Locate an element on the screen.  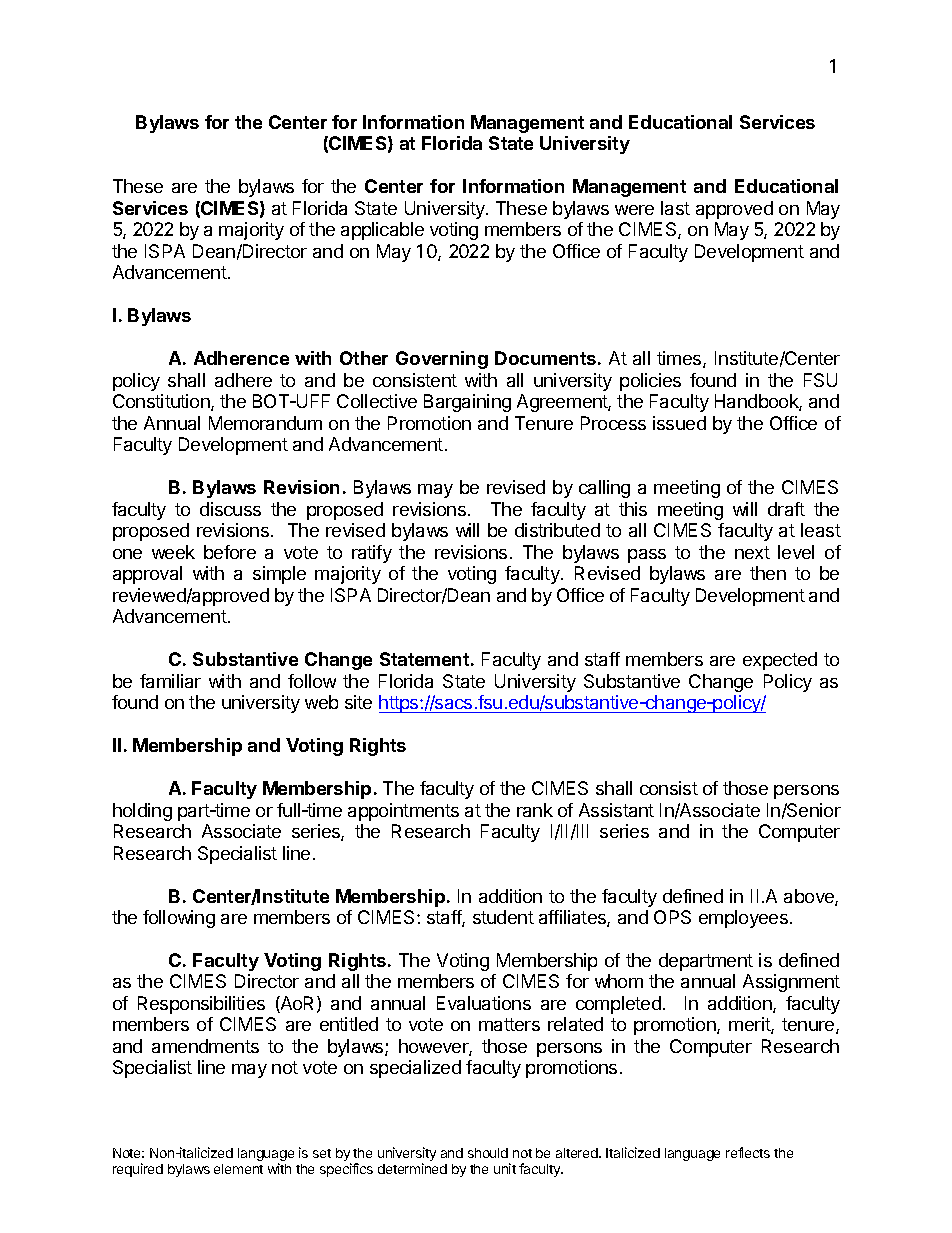
familiar is located at coordinates (170, 681).
